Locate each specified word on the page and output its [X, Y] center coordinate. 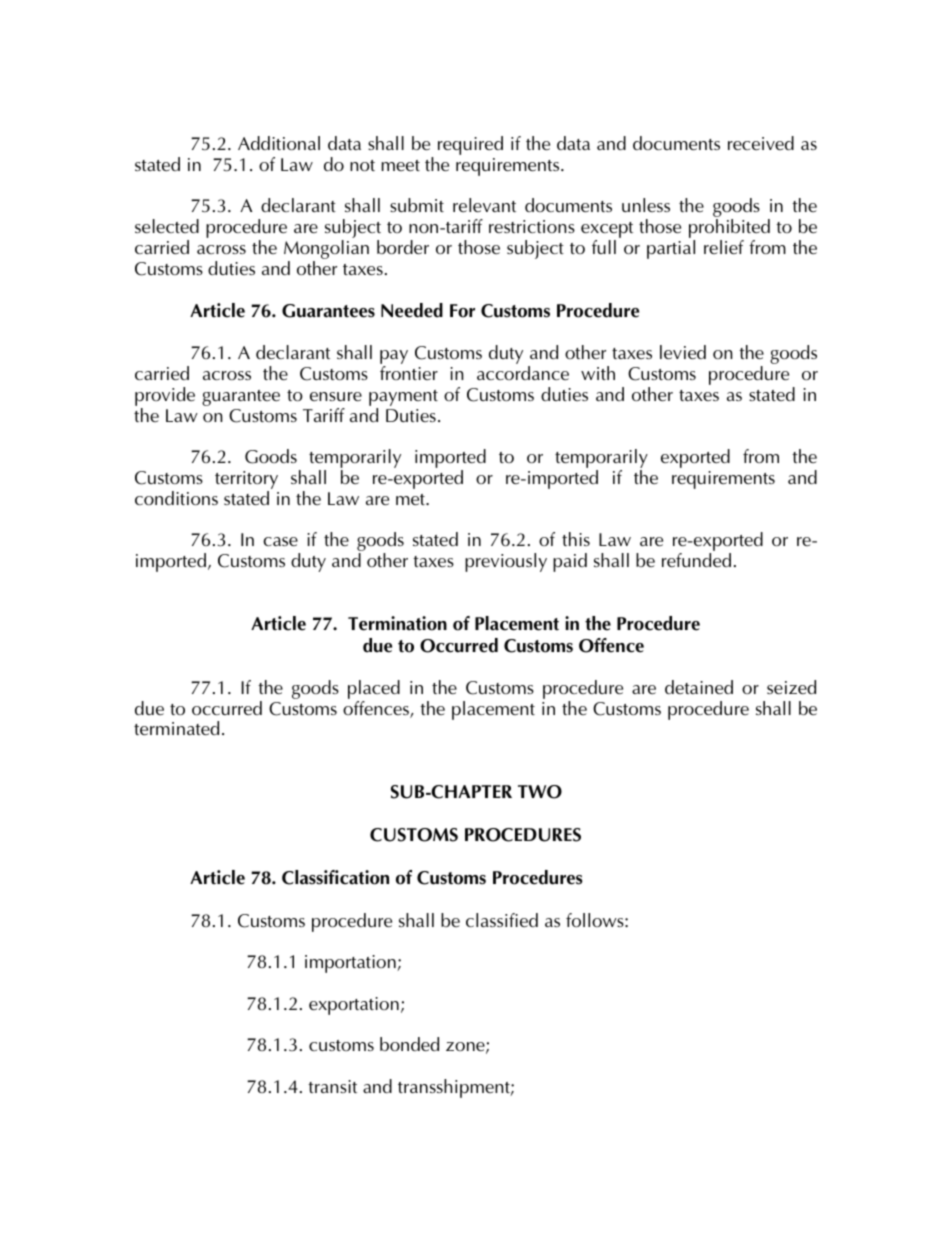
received [761, 143]
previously [506, 562]
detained [699, 687]
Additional [279, 143]
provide [165, 398]
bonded [409, 1044]
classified [502, 920]
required [470, 145]
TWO [540, 792]
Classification [335, 877]
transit [332, 1086]
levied [683, 352]
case [280, 541]
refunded [696, 560]
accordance [523, 373]
